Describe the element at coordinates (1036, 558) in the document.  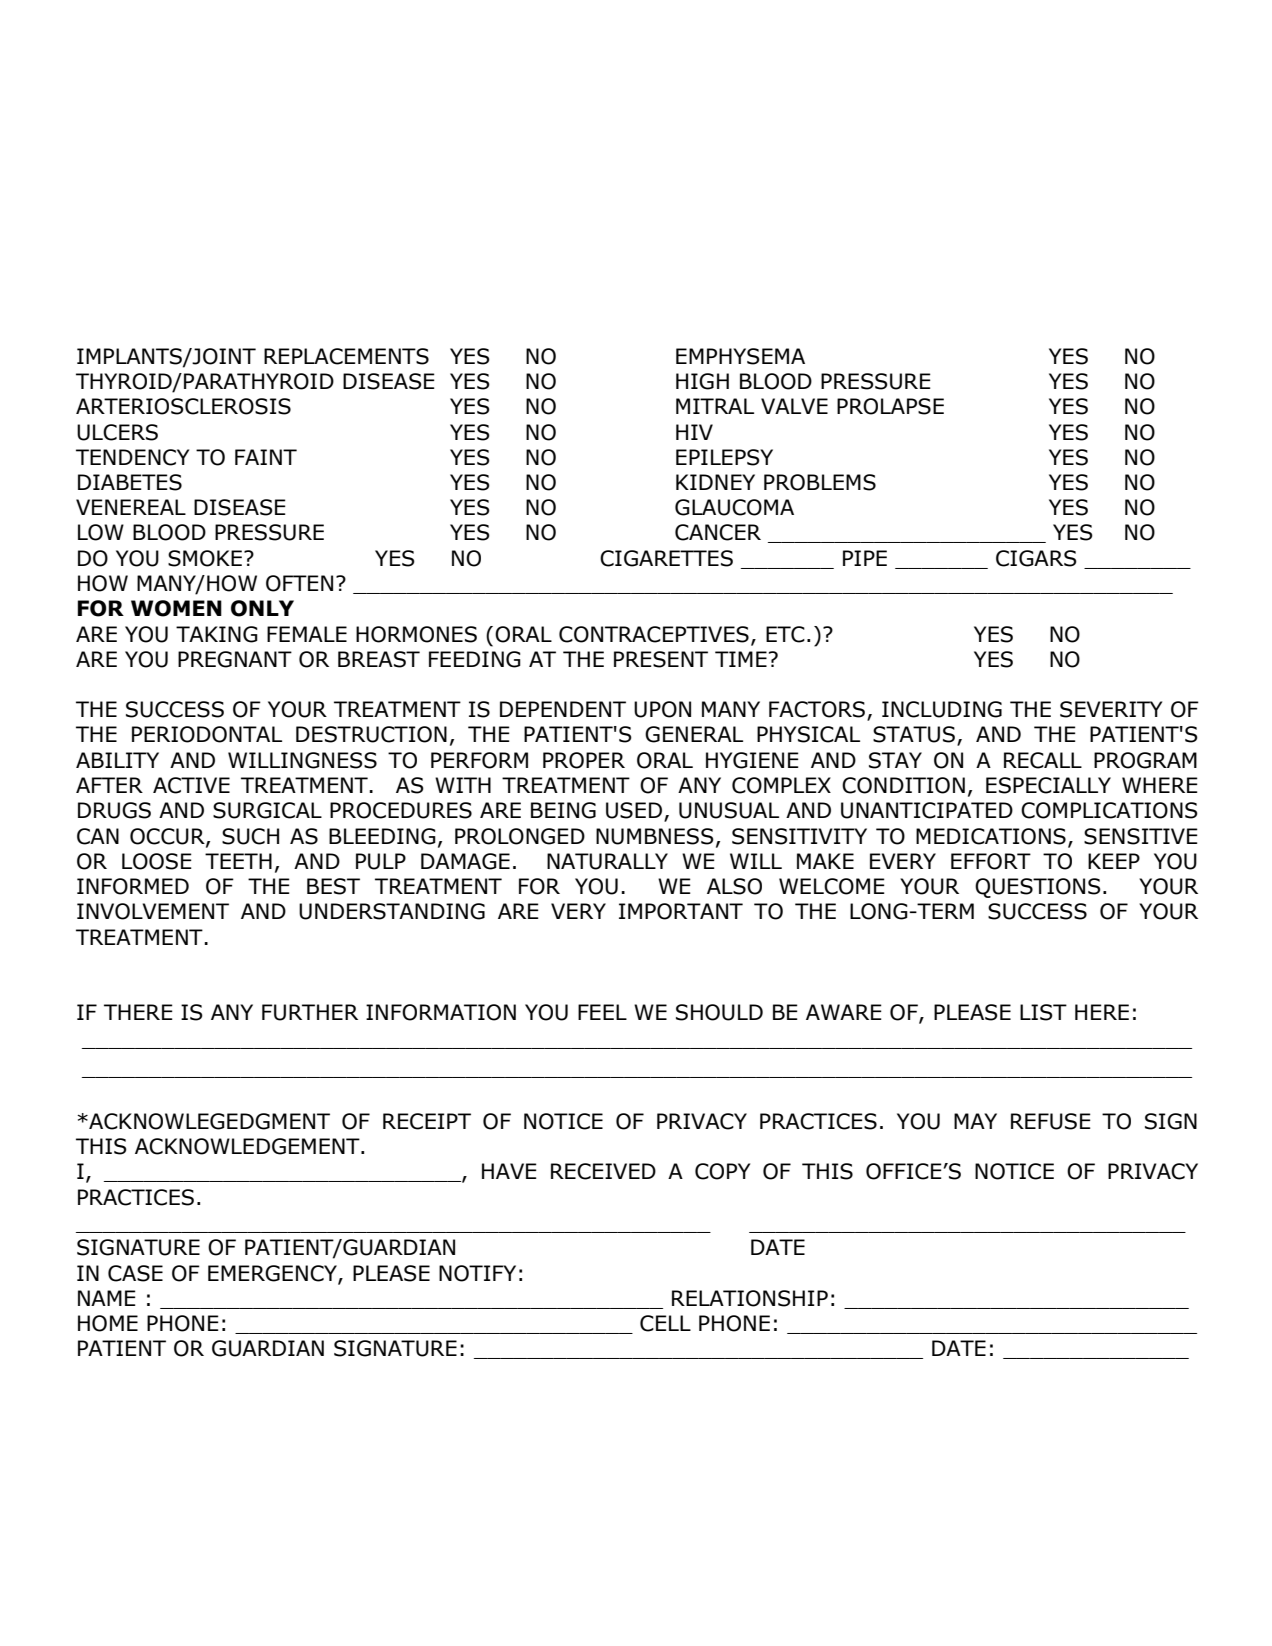
I see `CIGARS` at that location.
